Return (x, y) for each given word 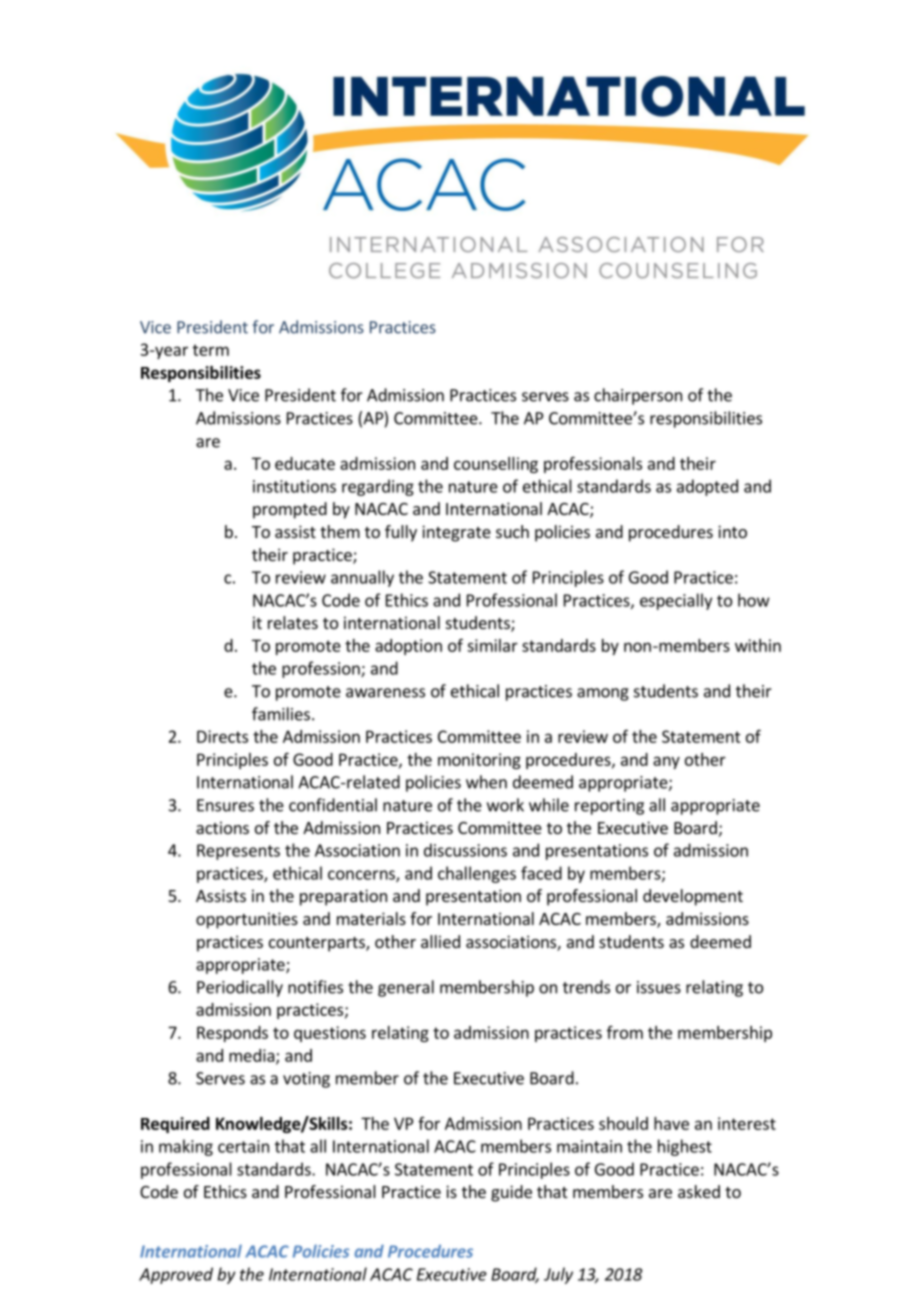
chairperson (638, 396)
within (758, 645)
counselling (496, 465)
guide (511, 1193)
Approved (176, 1275)
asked (699, 1191)
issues (659, 987)
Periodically (240, 988)
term (211, 350)
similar (492, 645)
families (281, 714)
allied (440, 941)
